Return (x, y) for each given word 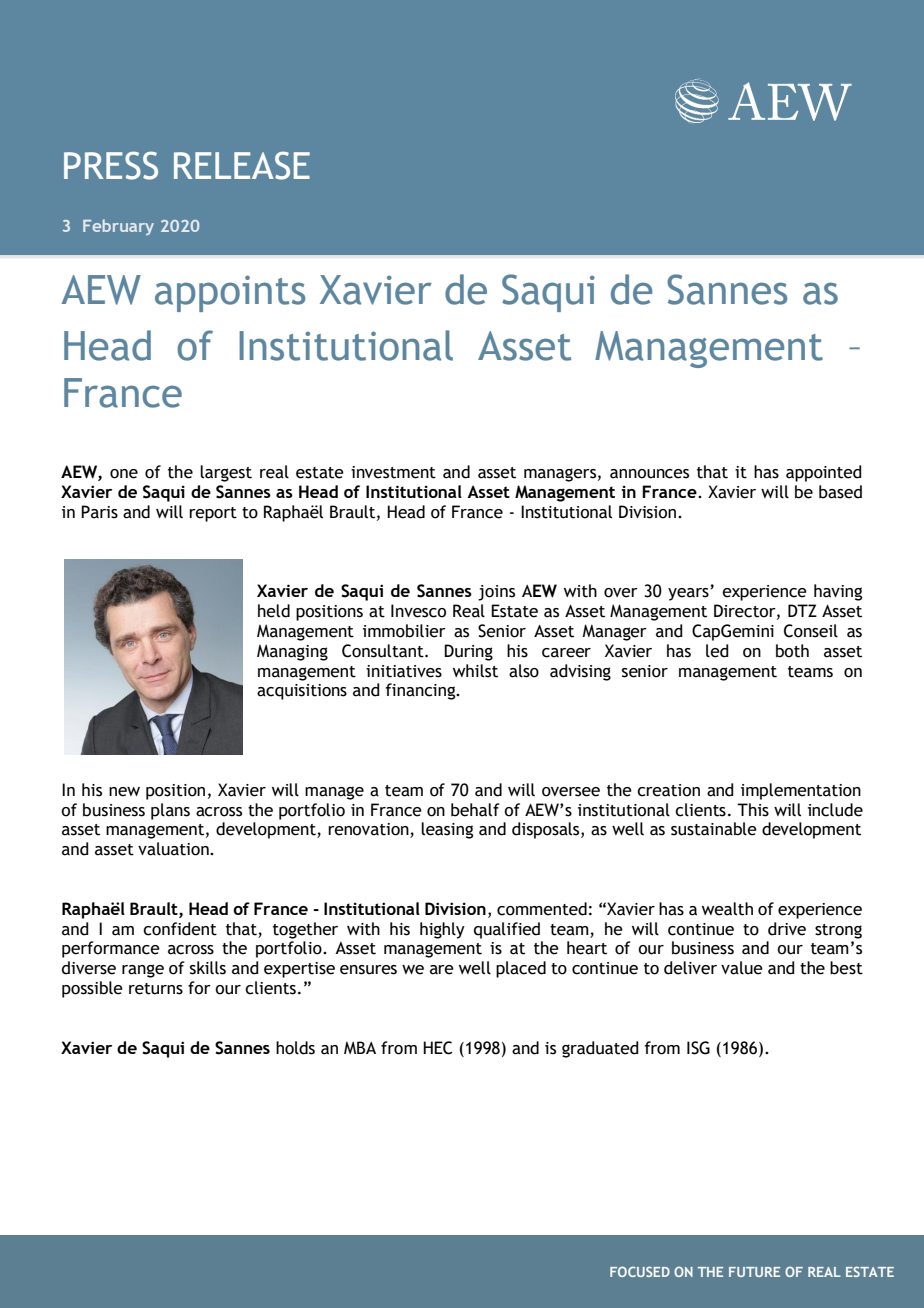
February (118, 227)
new (124, 792)
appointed (824, 473)
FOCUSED (640, 1271)
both (792, 651)
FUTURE (754, 1272)
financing (421, 691)
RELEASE (242, 166)
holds (295, 1048)
